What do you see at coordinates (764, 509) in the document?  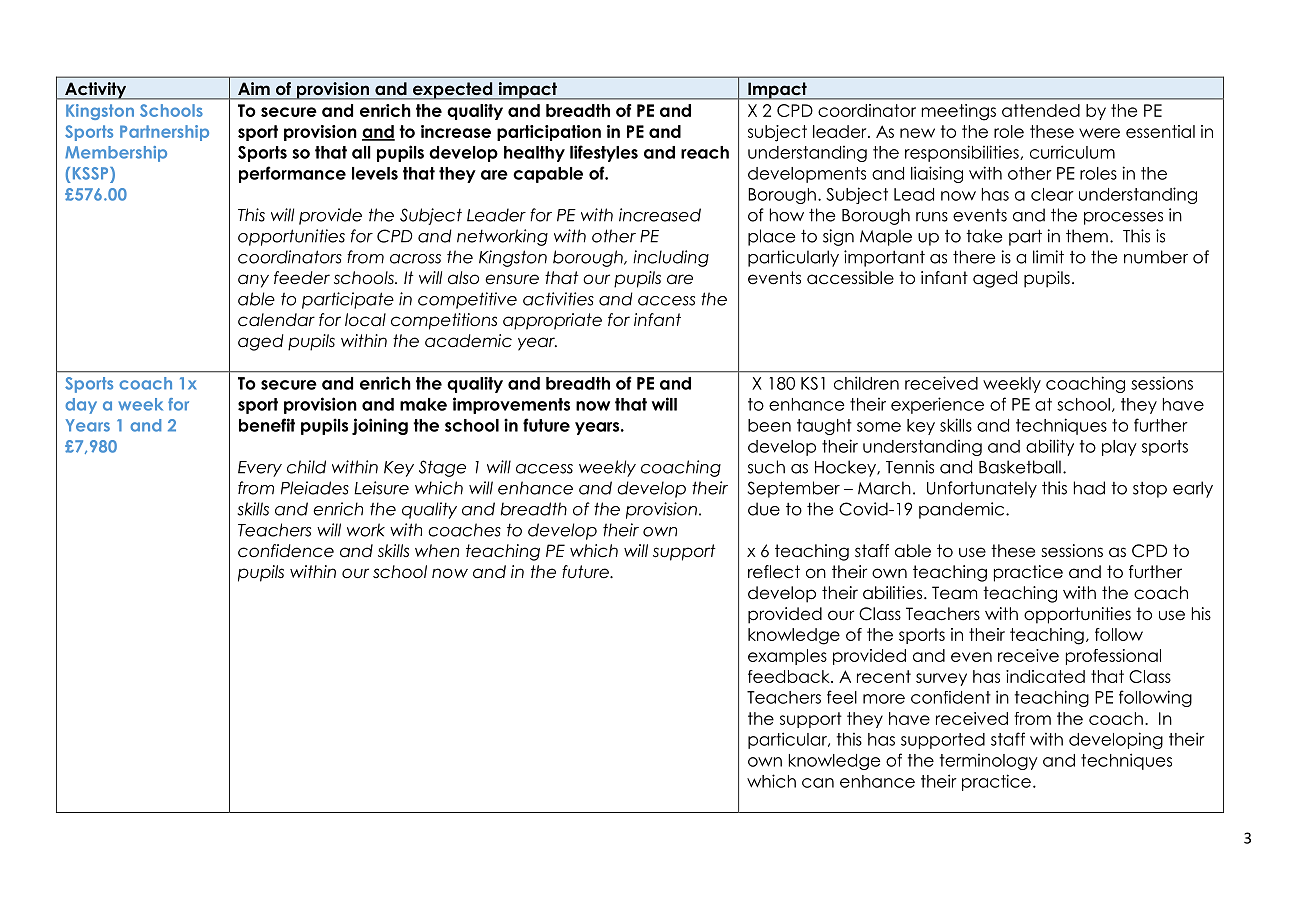 I see `due` at bounding box center [764, 509].
